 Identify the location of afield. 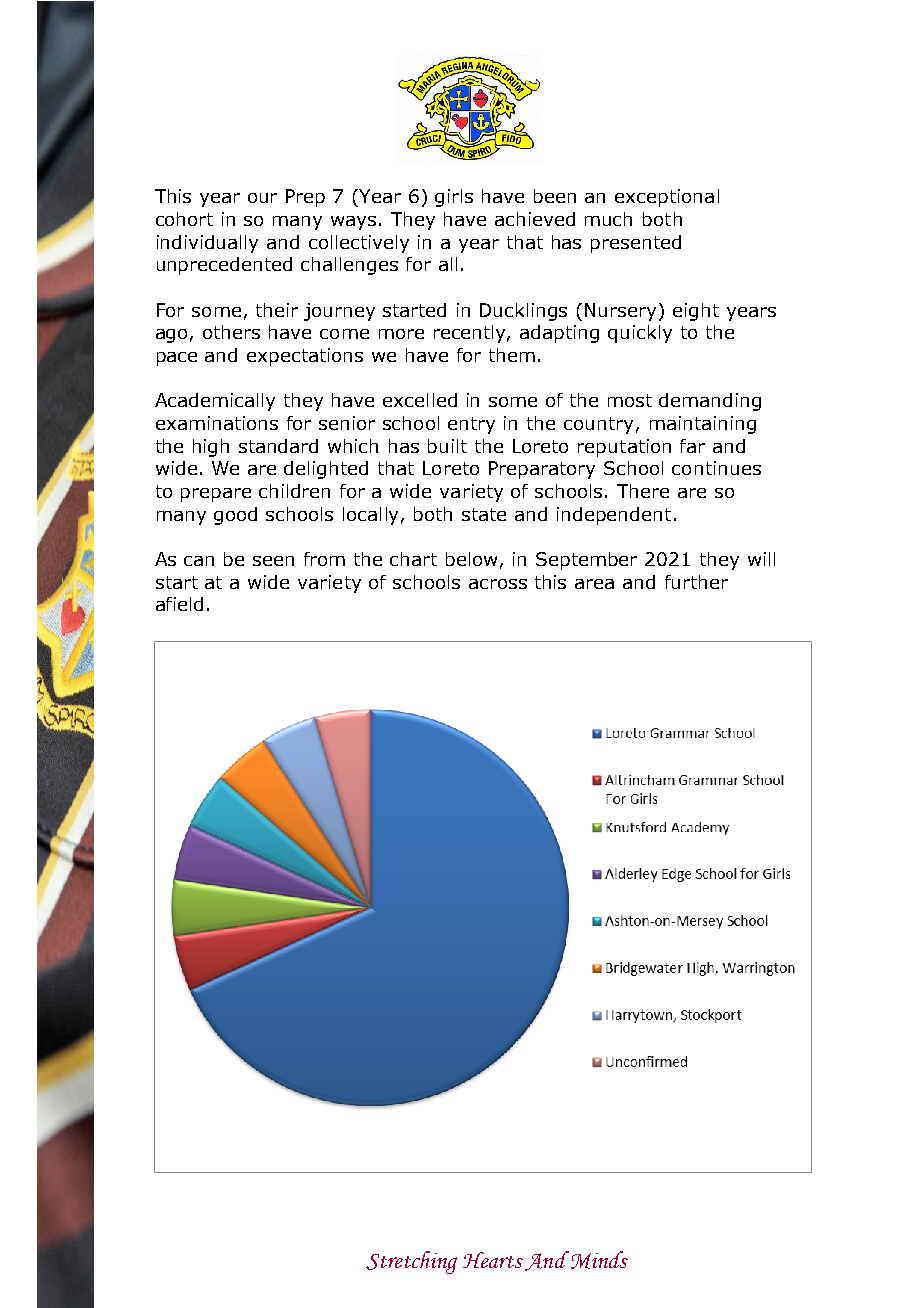
(179, 604).
